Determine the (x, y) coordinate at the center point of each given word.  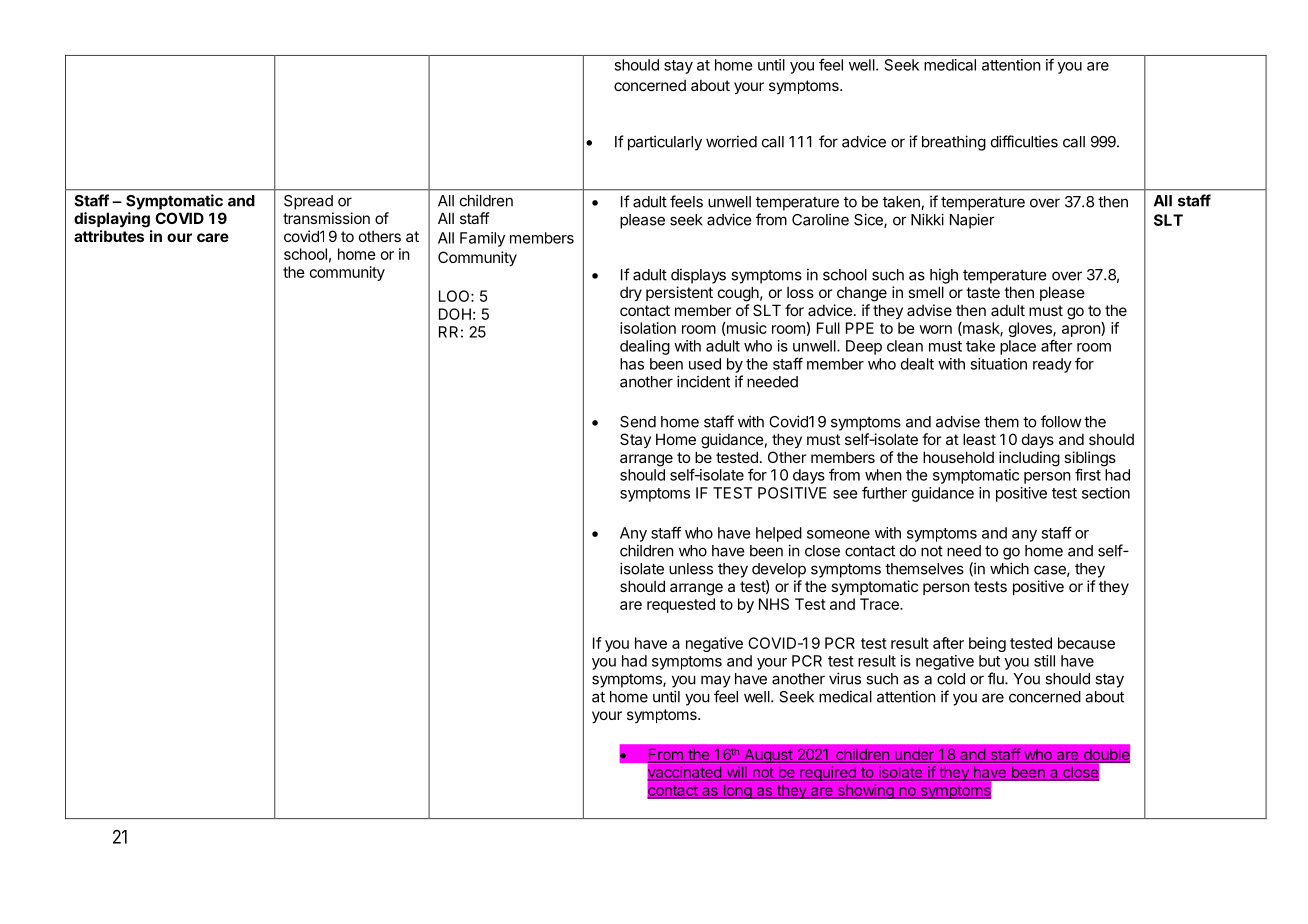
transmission (326, 218)
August (768, 756)
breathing (954, 143)
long (737, 791)
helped (779, 534)
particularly (665, 143)
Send (638, 422)
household (958, 457)
